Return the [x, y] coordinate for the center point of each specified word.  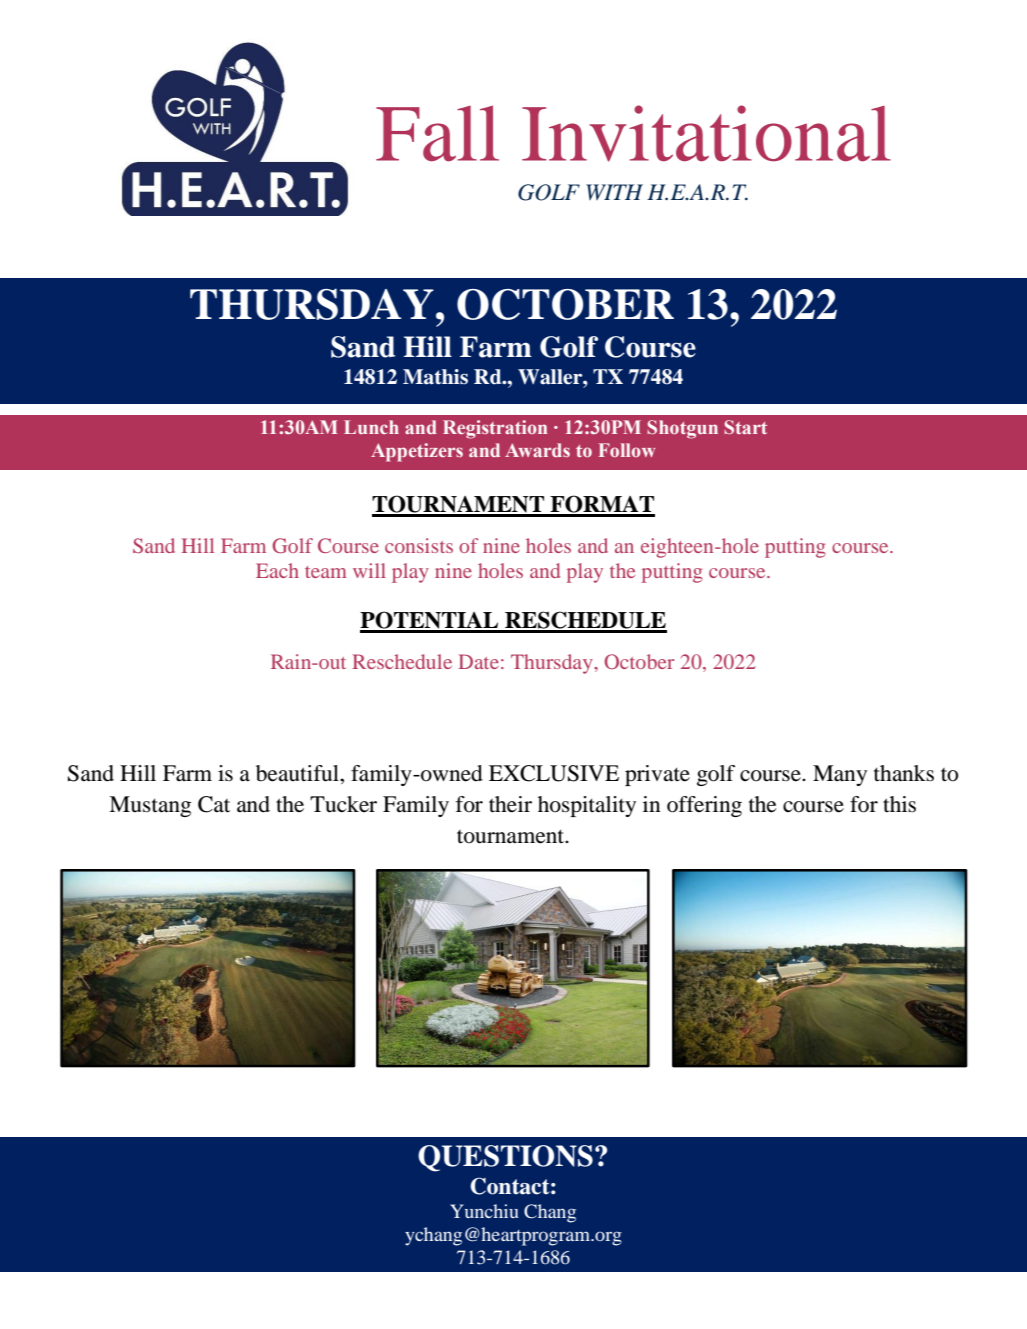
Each [277, 570]
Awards [537, 450]
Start [745, 427]
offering [704, 806]
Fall [437, 133]
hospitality [587, 806]
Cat [214, 804]
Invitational [706, 133]
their [510, 804]
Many [840, 775]
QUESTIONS [505, 1158]
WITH [614, 192]
